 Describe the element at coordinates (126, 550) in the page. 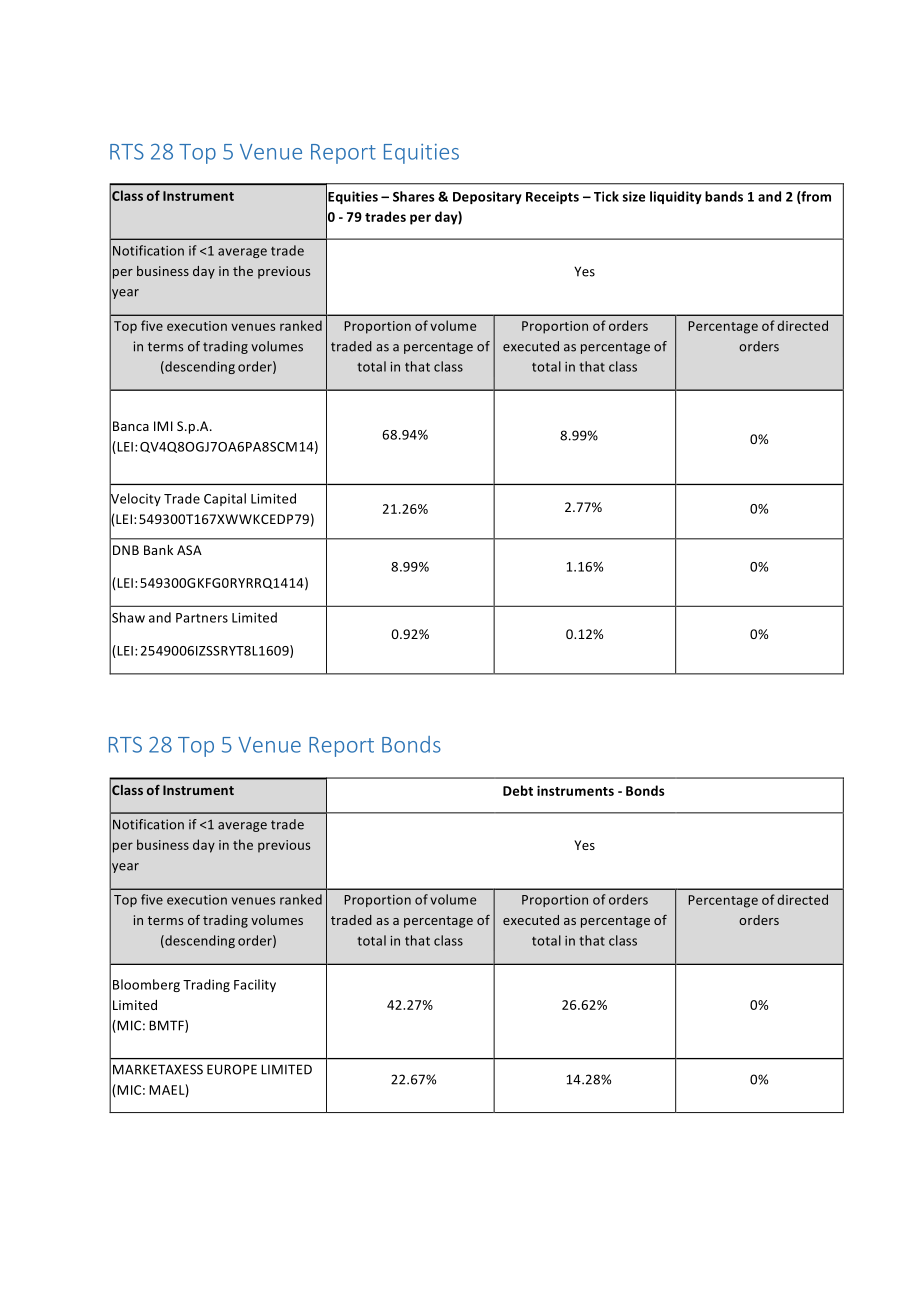

I see `DNB` at that location.
